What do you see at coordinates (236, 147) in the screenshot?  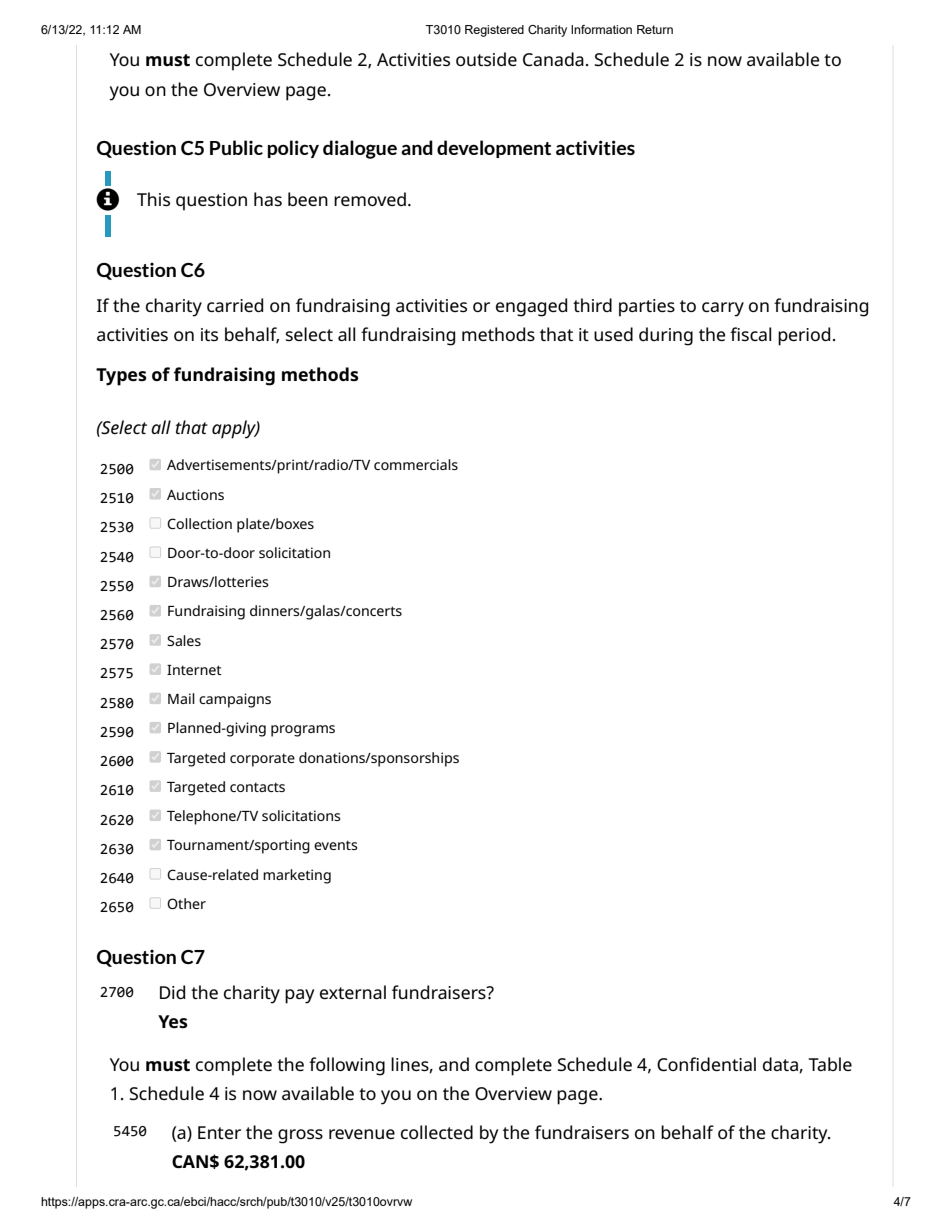 I see `Public` at bounding box center [236, 147].
